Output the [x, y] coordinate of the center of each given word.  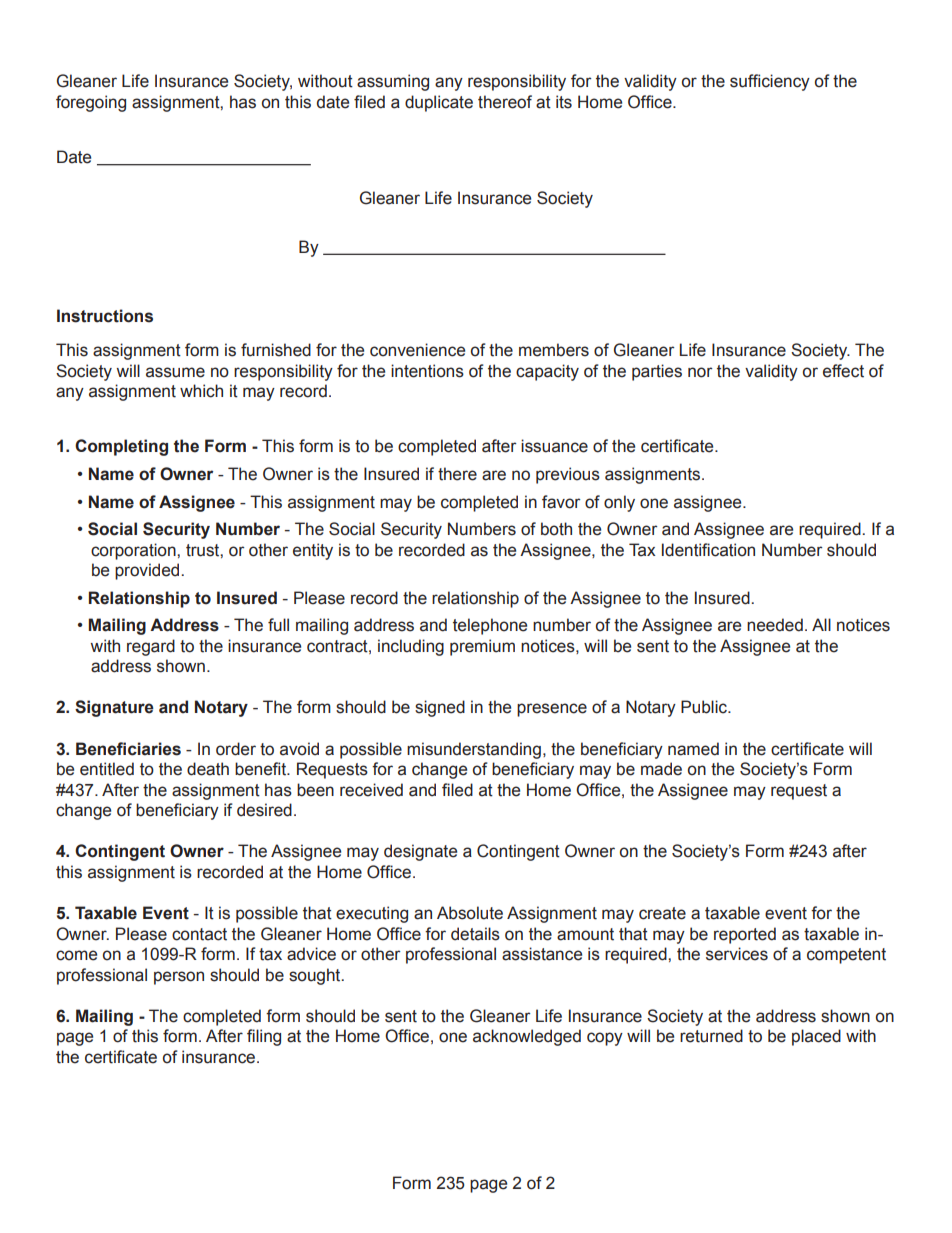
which [201, 391]
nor [700, 372]
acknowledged [527, 1037]
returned [711, 1036]
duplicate [439, 103]
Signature [114, 708]
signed [440, 708]
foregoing [91, 103]
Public [705, 707]
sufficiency [770, 82]
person [179, 978]
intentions [427, 371]
